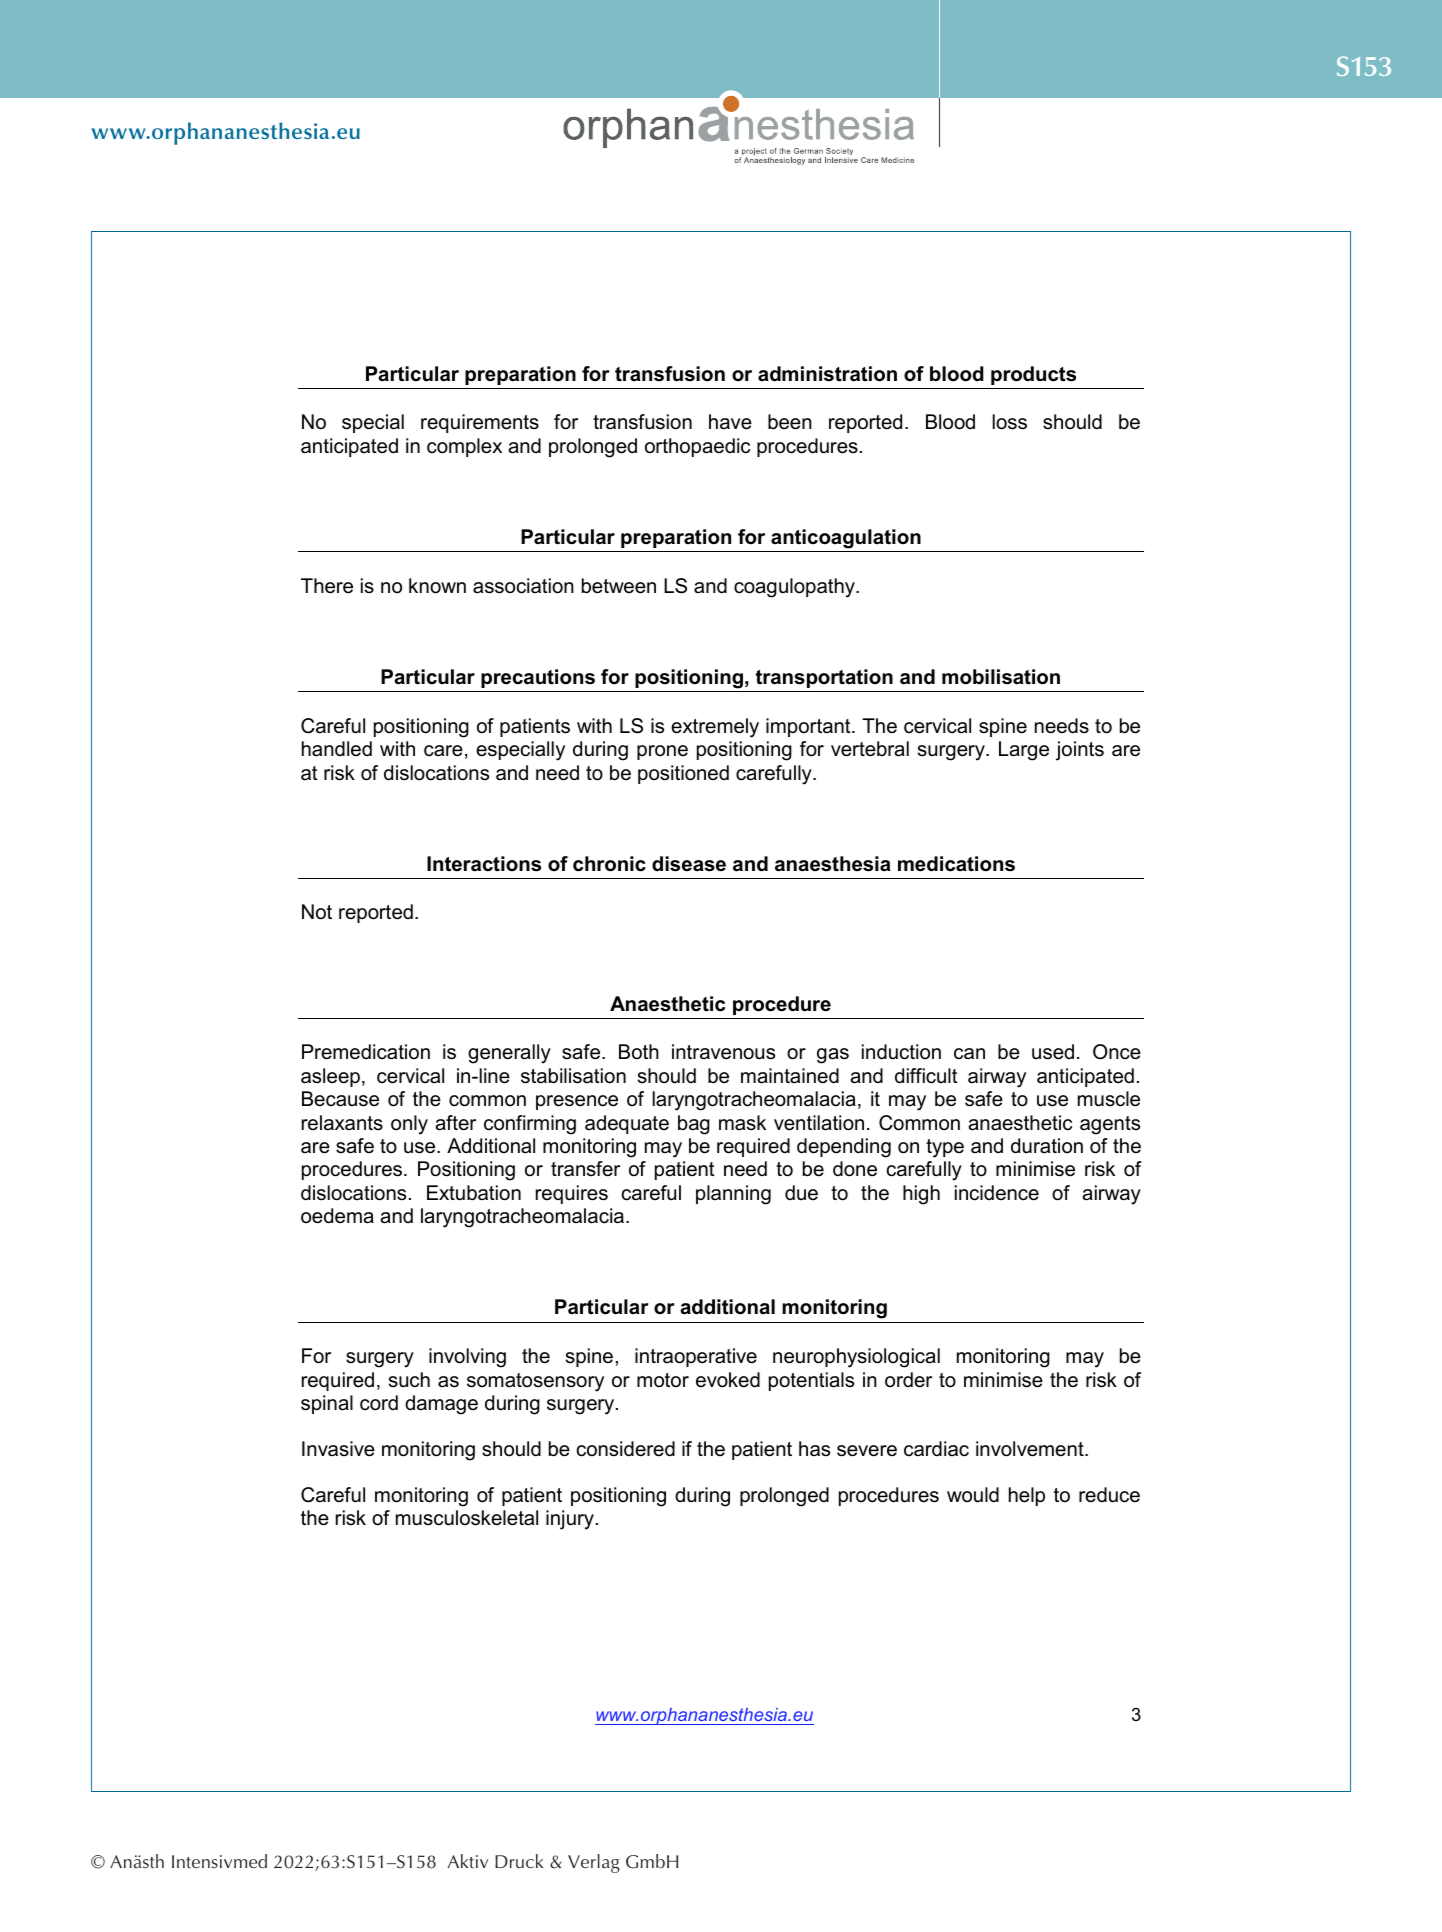  Describe the element at coordinates (694, 1125) in the document. I see `bag` at that location.
